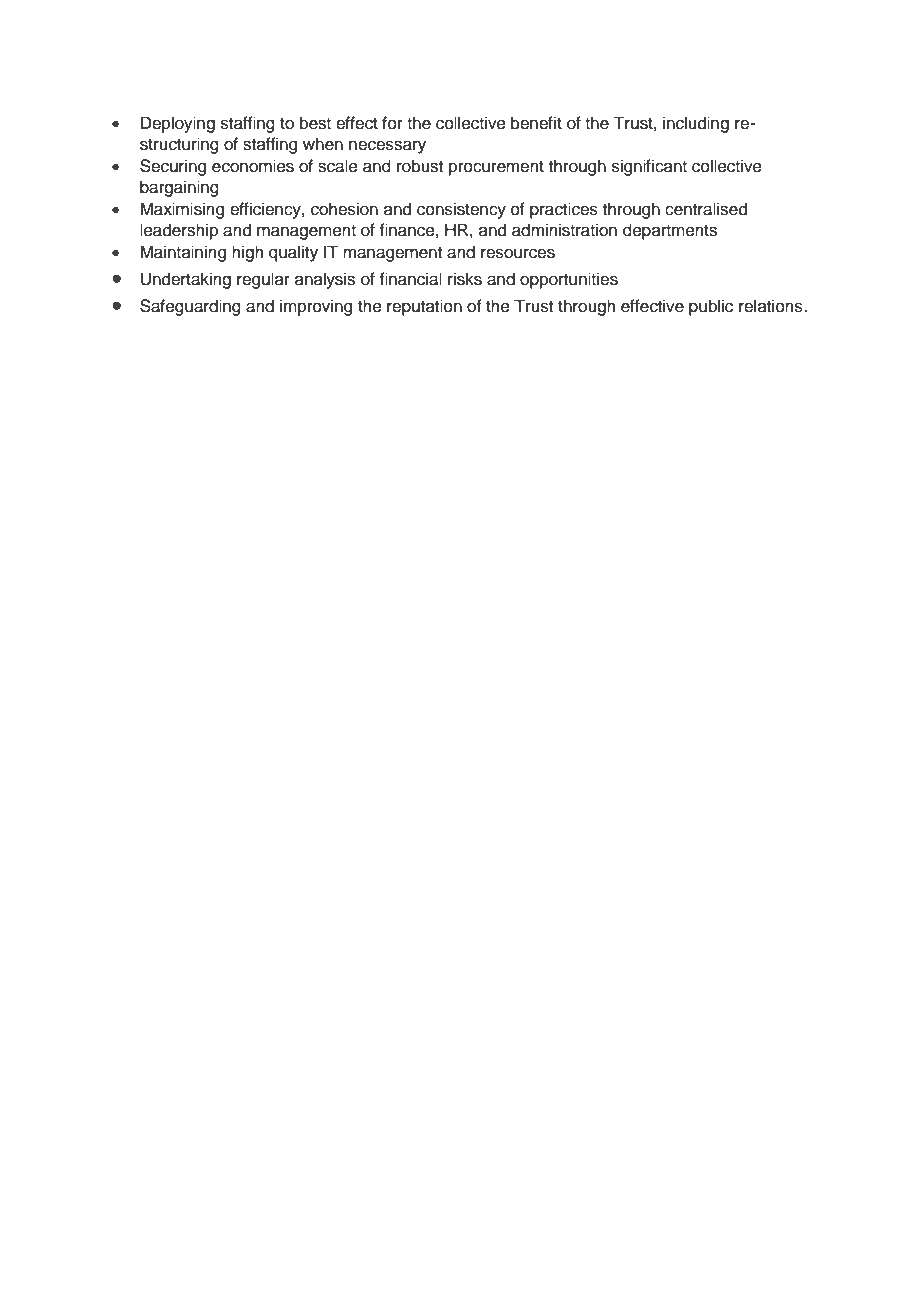  I want to click on Maximising, so click(182, 210).
